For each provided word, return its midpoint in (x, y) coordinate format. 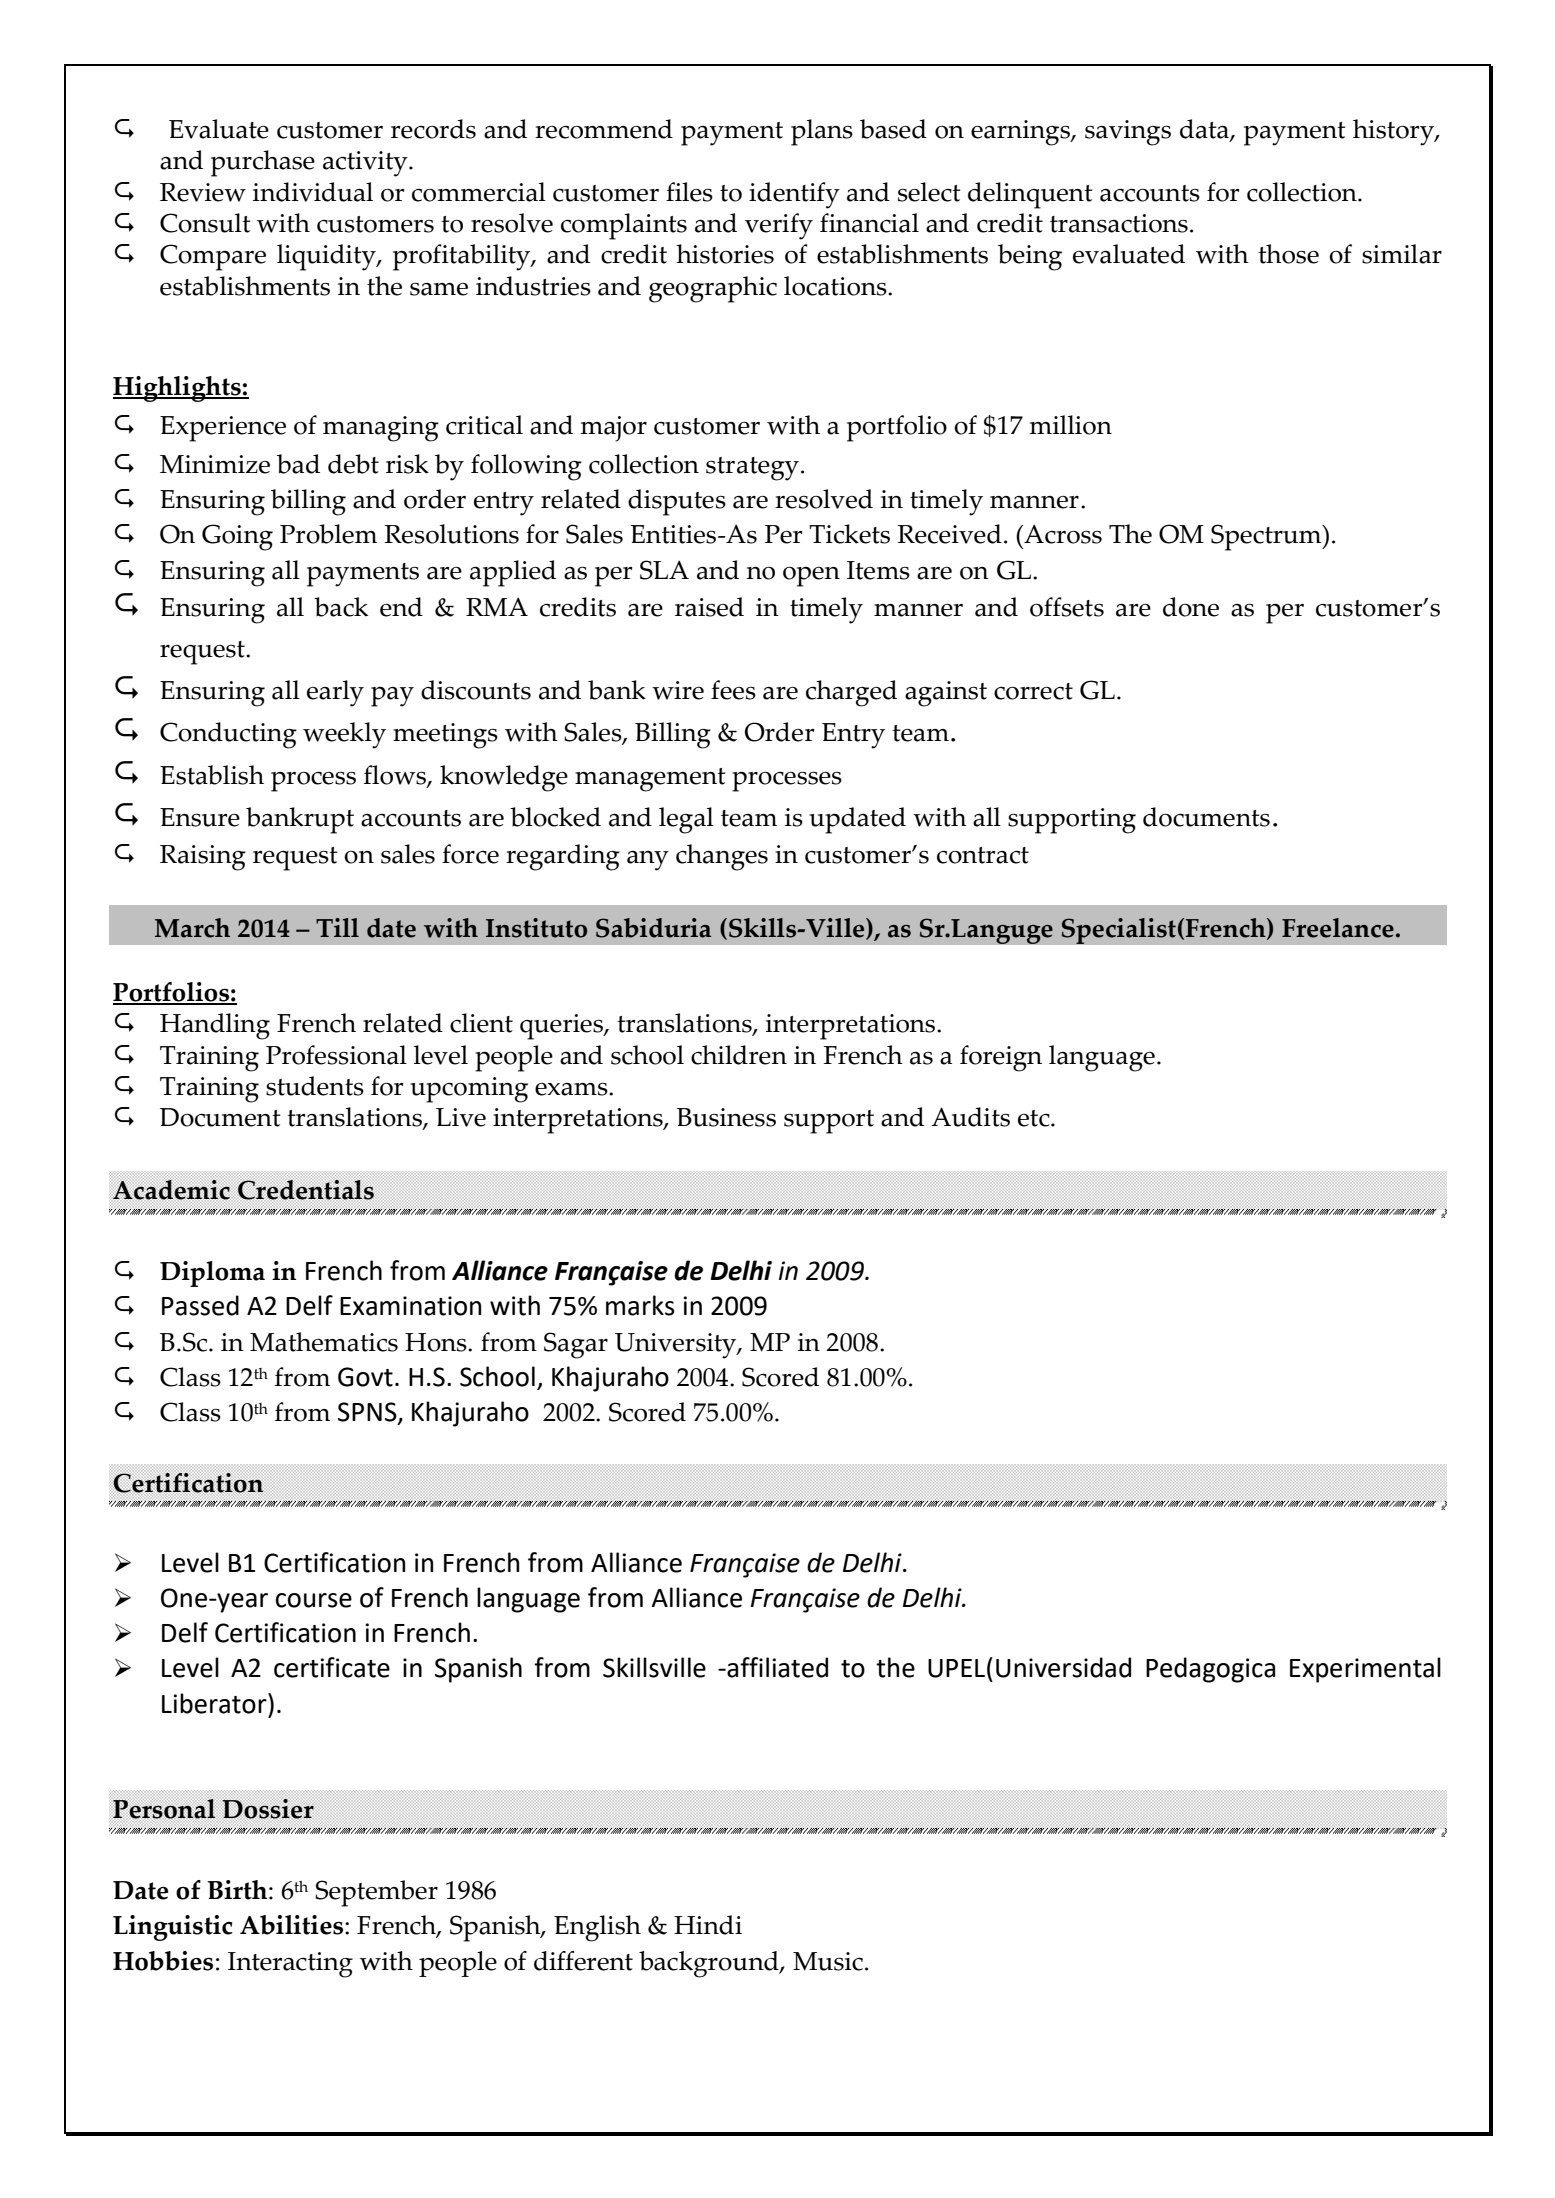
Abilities (293, 1925)
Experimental (1365, 1670)
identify (794, 195)
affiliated (776, 1667)
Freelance (1338, 928)
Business (726, 1117)
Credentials (306, 1190)
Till (337, 927)
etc (1035, 1118)
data (1205, 130)
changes (722, 857)
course (314, 1600)
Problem (328, 534)
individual (313, 192)
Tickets (849, 534)
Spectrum (1267, 537)
